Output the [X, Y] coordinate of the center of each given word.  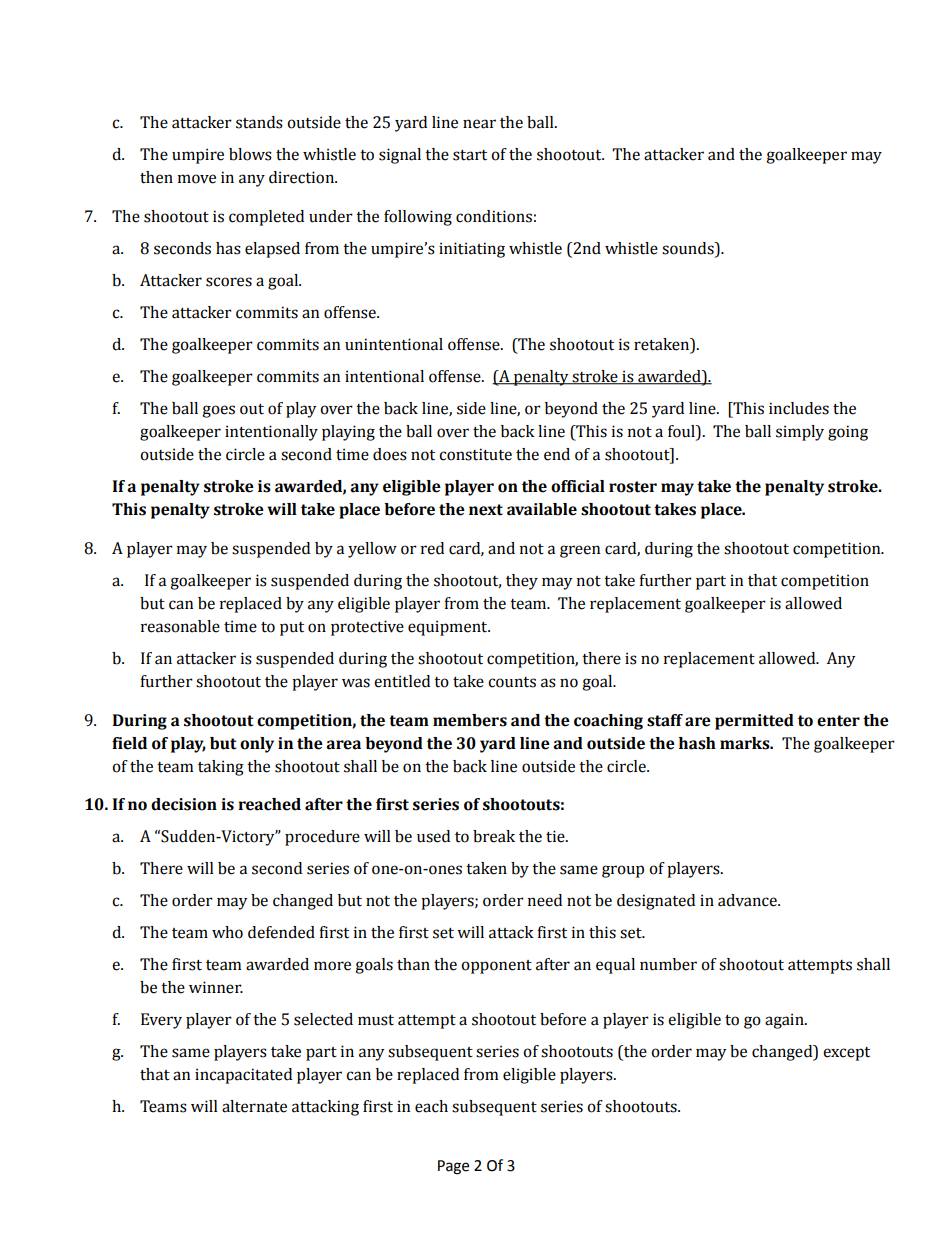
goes [218, 411]
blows [250, 154]
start [470, 155]
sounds [689, 249]
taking [221, 768]
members [470, 720]
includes [799, 408]
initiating [472, 250]
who [227, 932]
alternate [254, 1106]
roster [633, 487]
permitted [754, 722]
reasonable [180, 626]
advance [748, 900]
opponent [496, 967]
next [486, 510]
